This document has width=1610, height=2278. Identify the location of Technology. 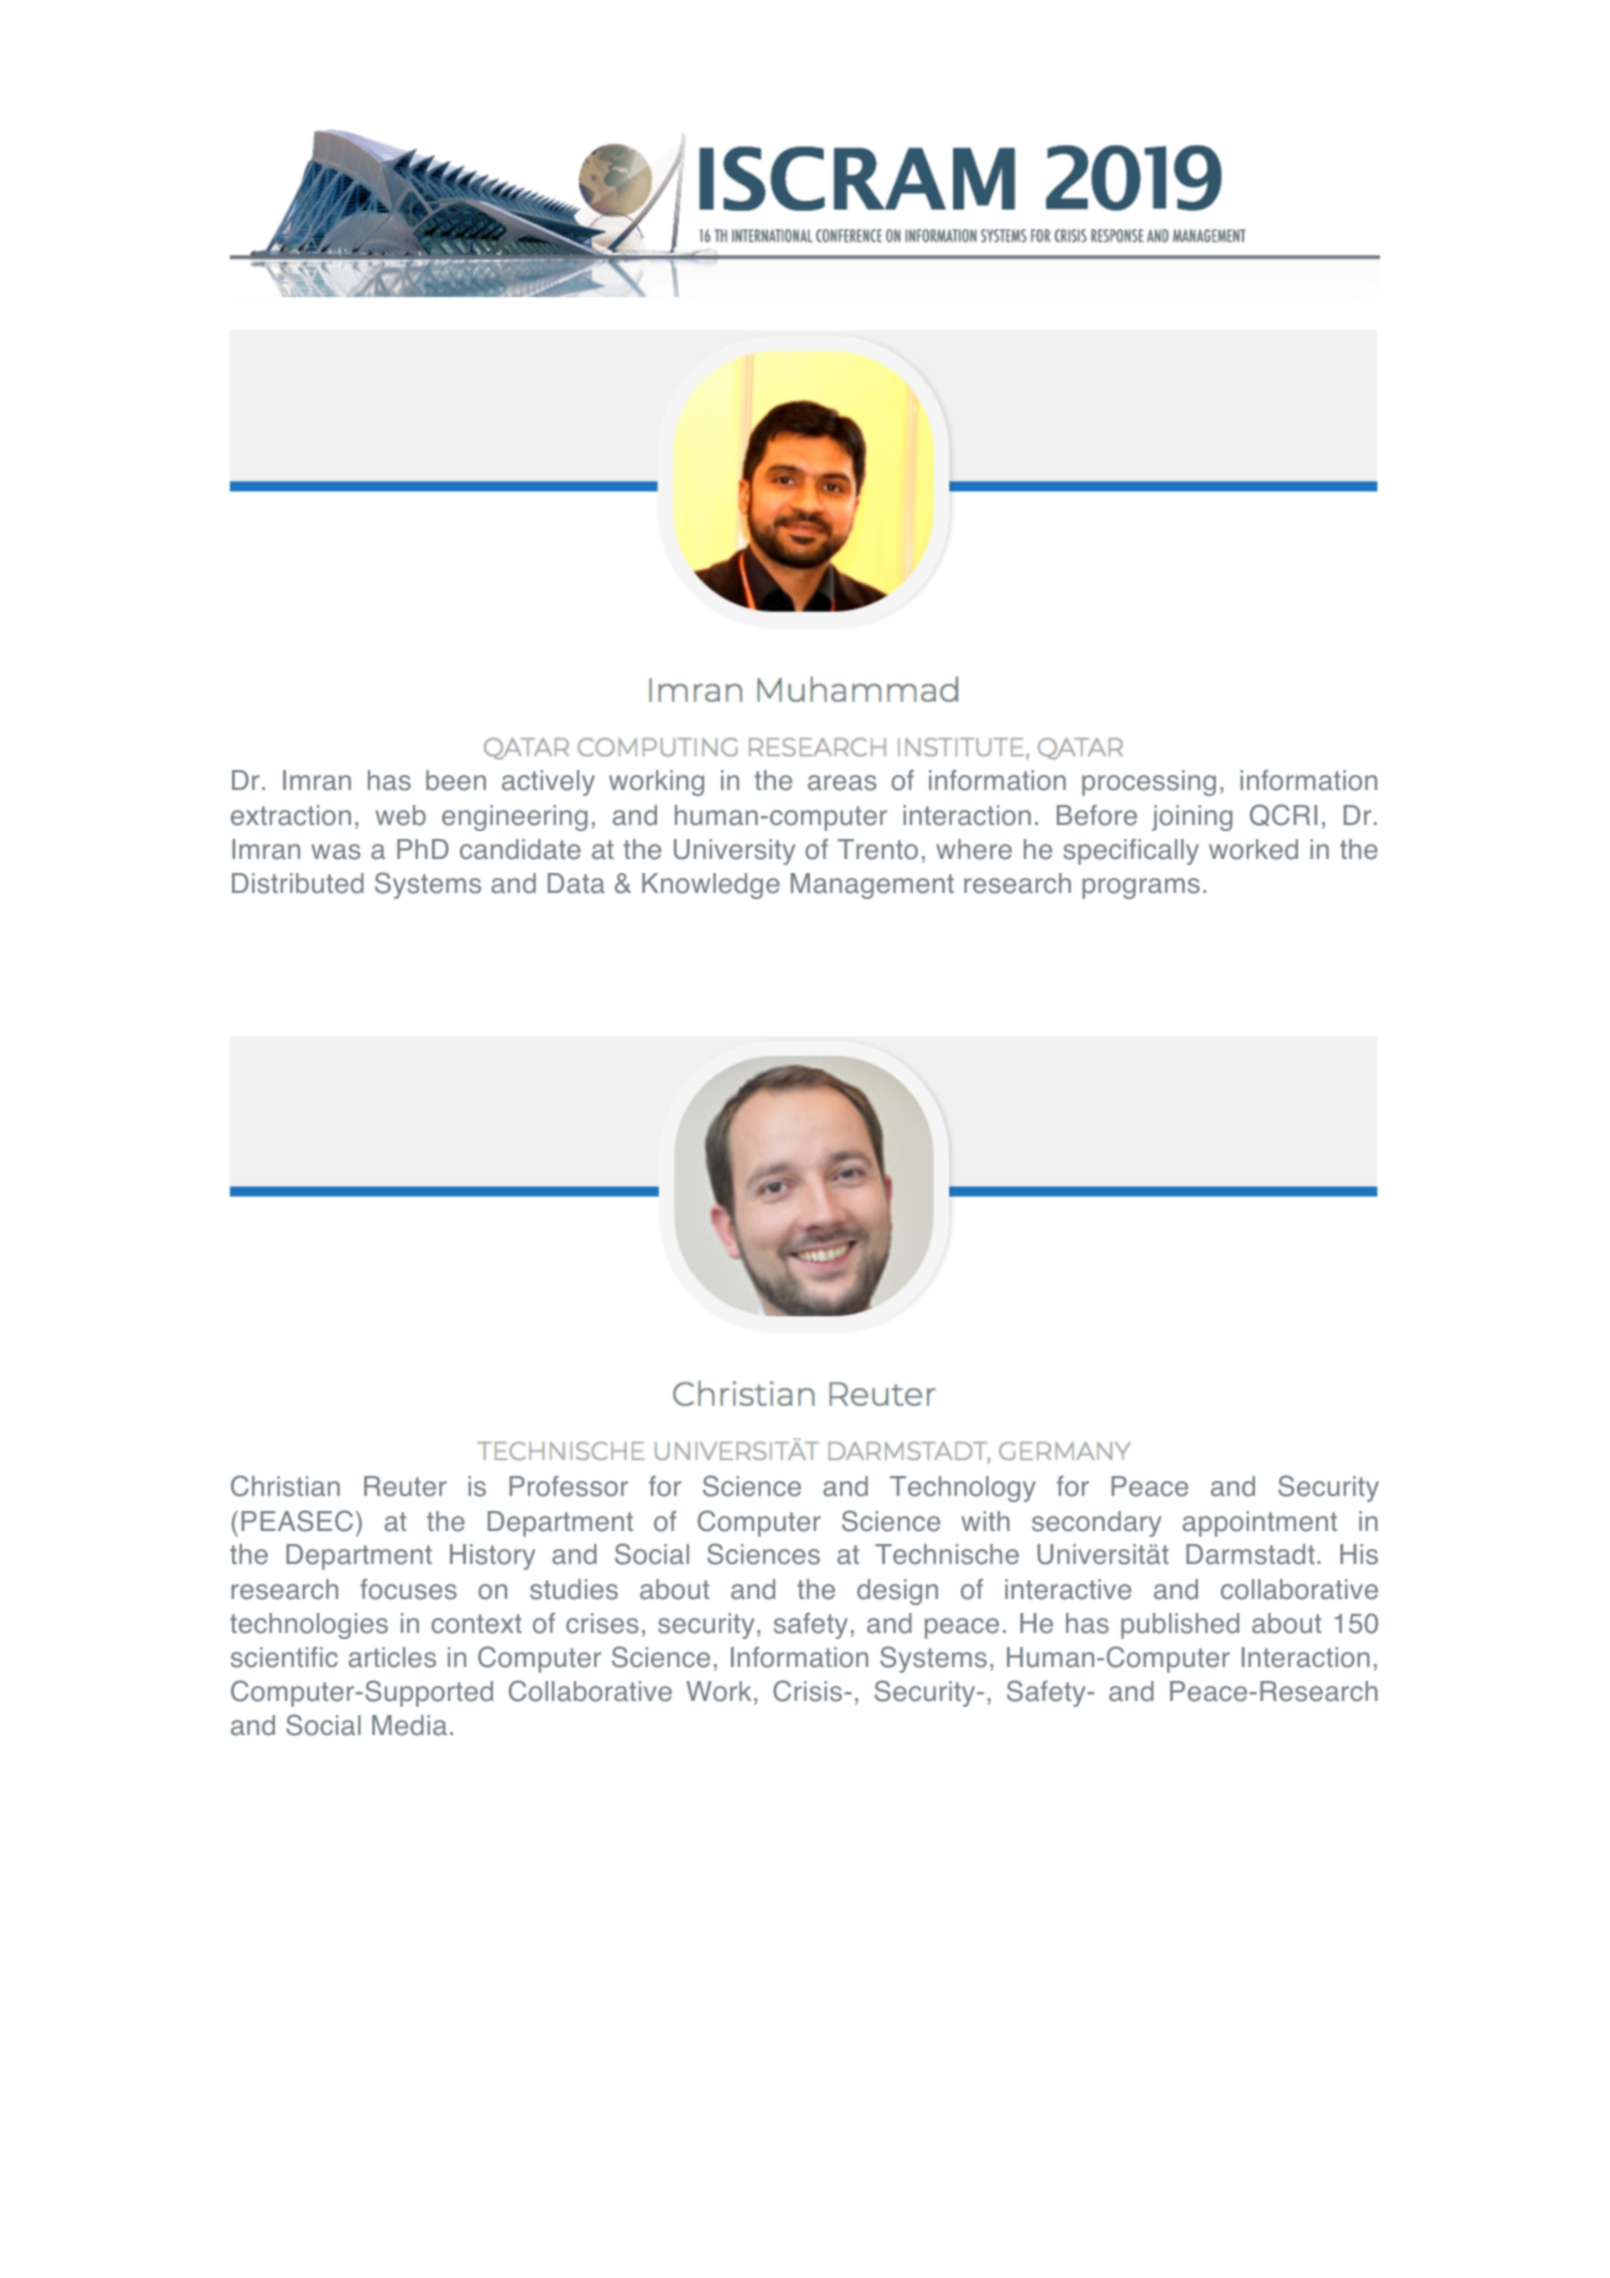
(963, 1489).
